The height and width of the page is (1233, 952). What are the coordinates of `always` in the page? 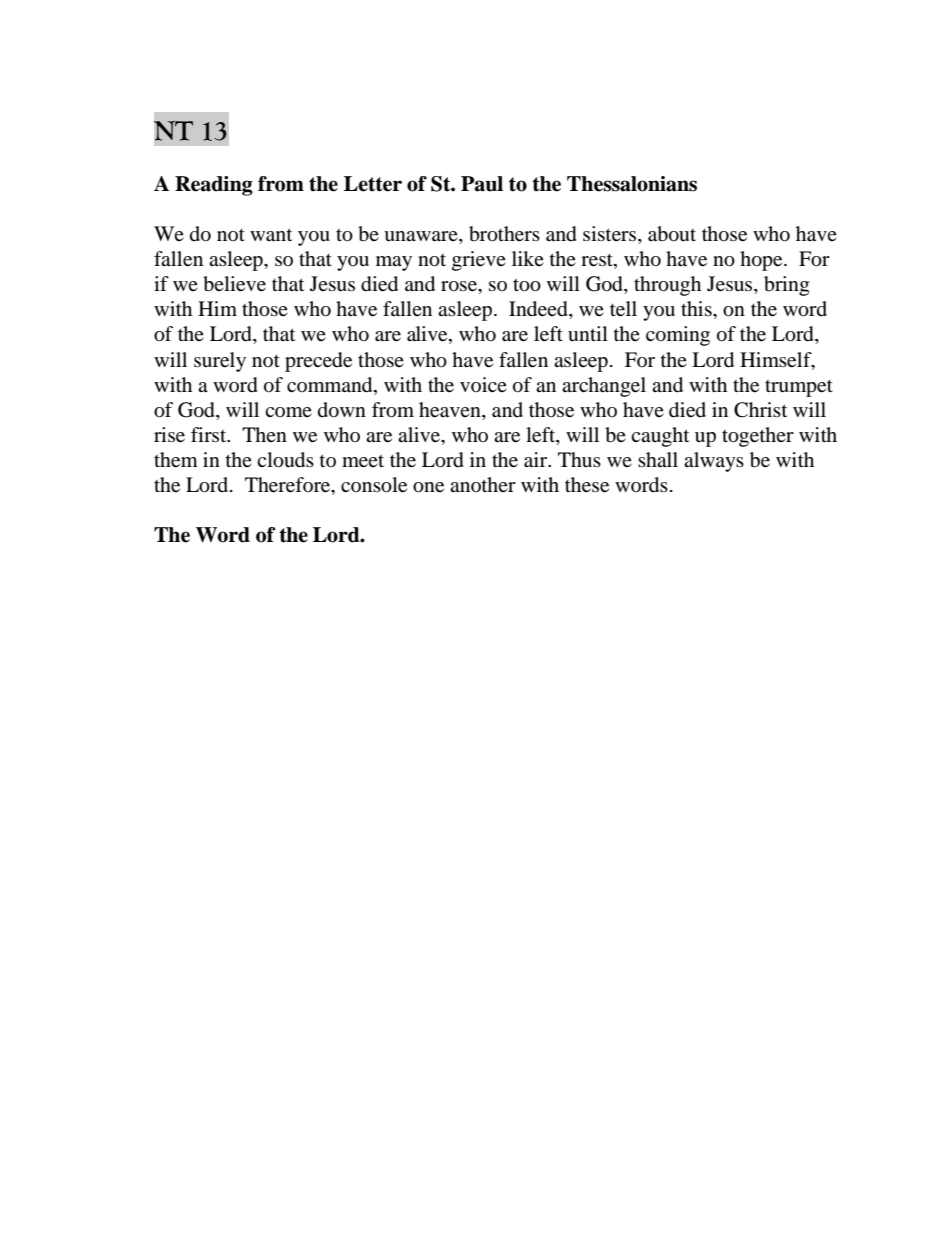 It's located at (714, 462).
